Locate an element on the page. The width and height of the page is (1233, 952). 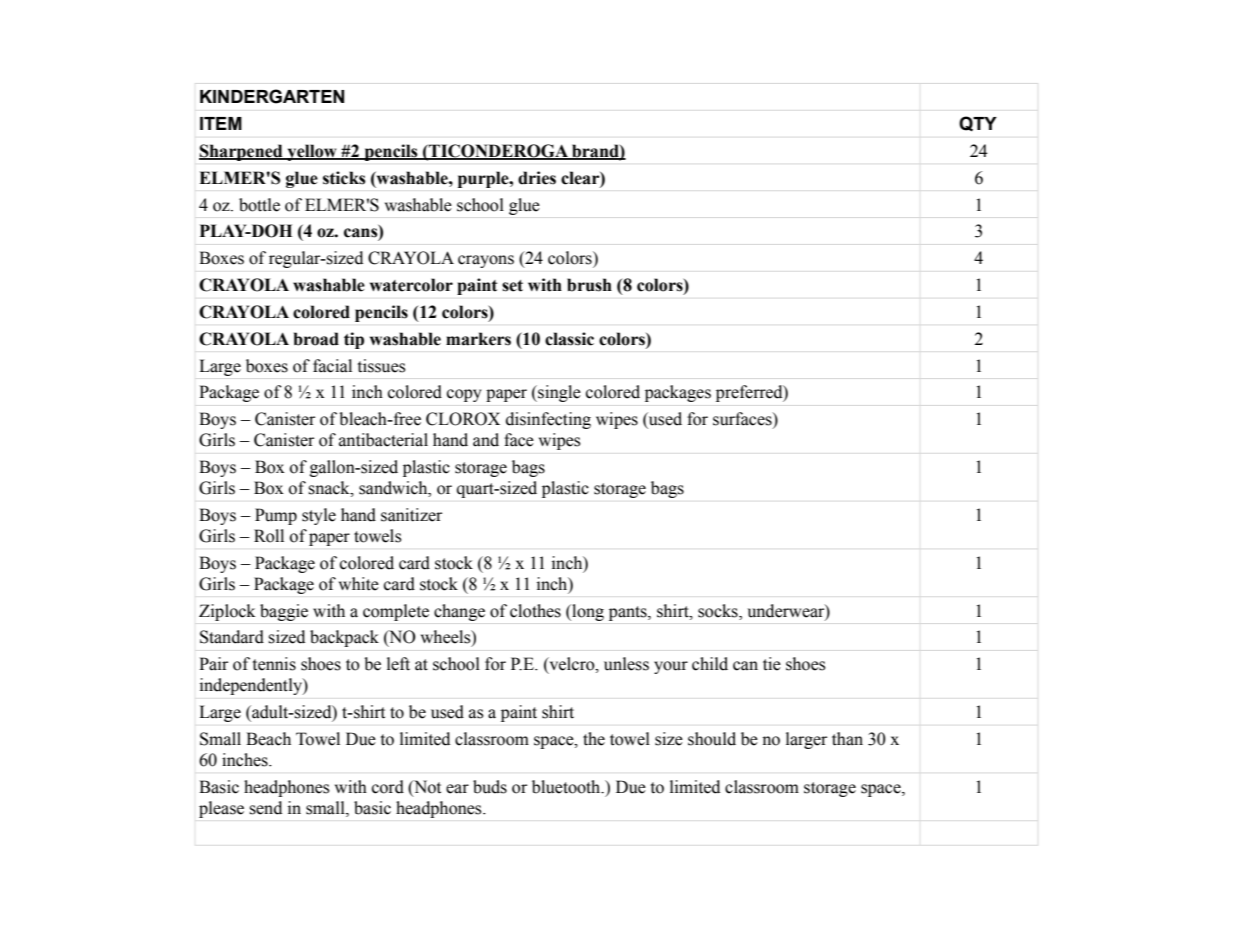
disinfecting is located at coordinates (548, 420).
